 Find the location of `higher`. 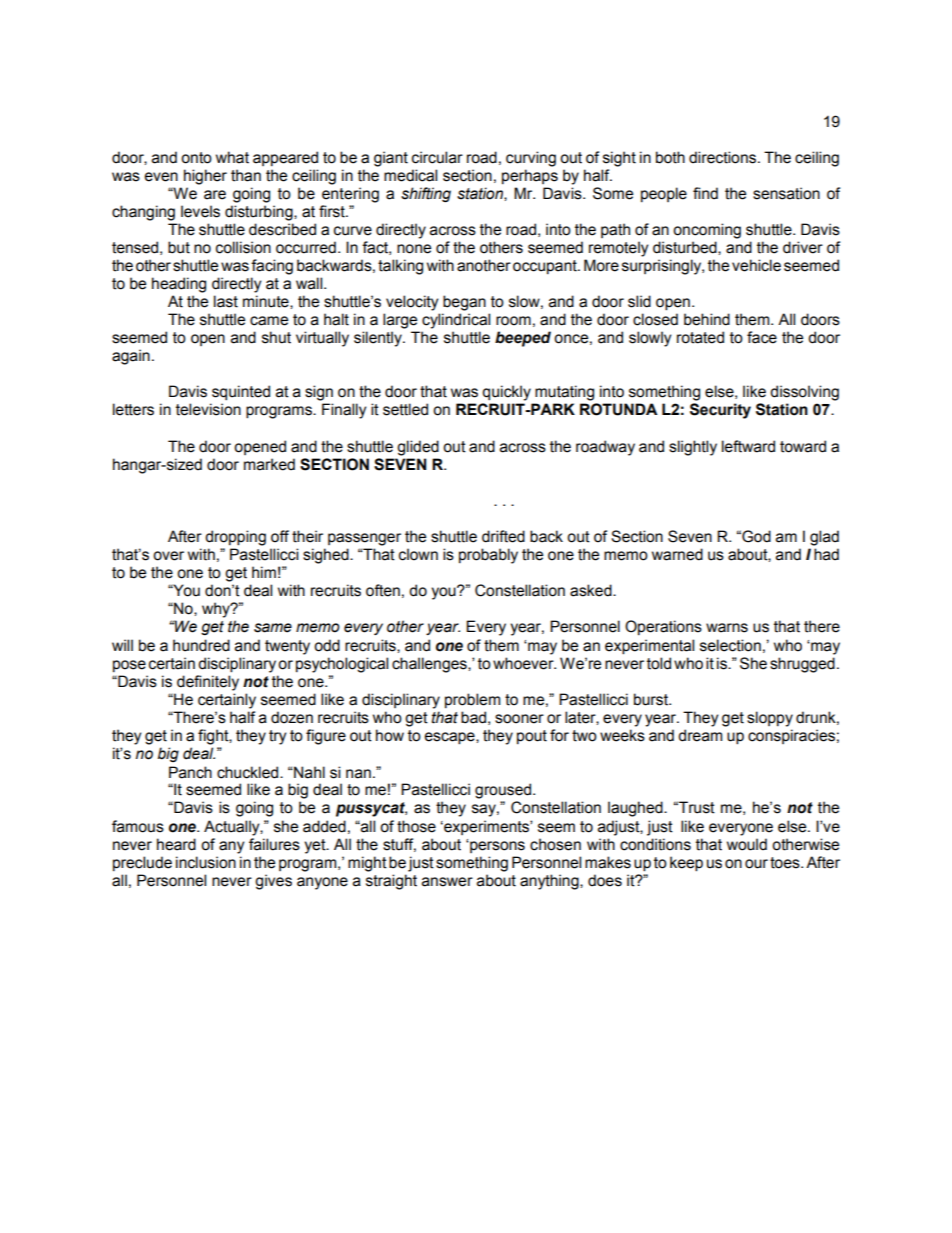

higher is located at coordinates (205, 177).
